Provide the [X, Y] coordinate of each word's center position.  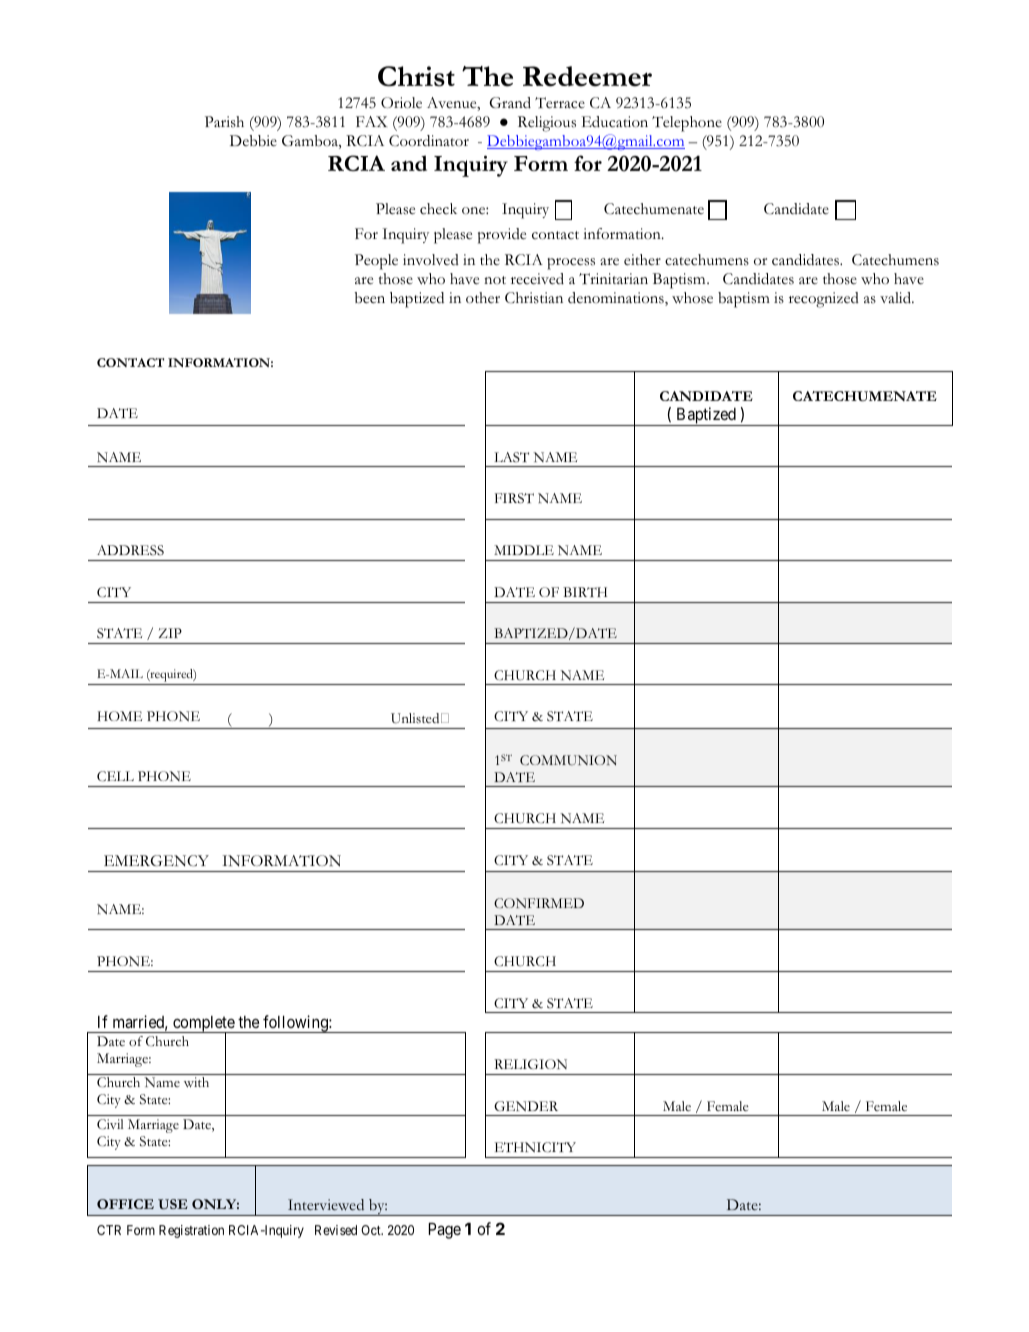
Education [615, 122]
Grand [510, 103]
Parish [224, 122]
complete [203, 1025]
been [370, 298]
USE [173, 1204]
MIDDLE [524, 550]
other [483, 298]
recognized [824, 300]
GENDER [526, 1106]
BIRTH [585, 592]
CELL [115, 776]
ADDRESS [130, 550]
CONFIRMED [539, 903]
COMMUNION [568, 760]
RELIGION [530, 1064]
